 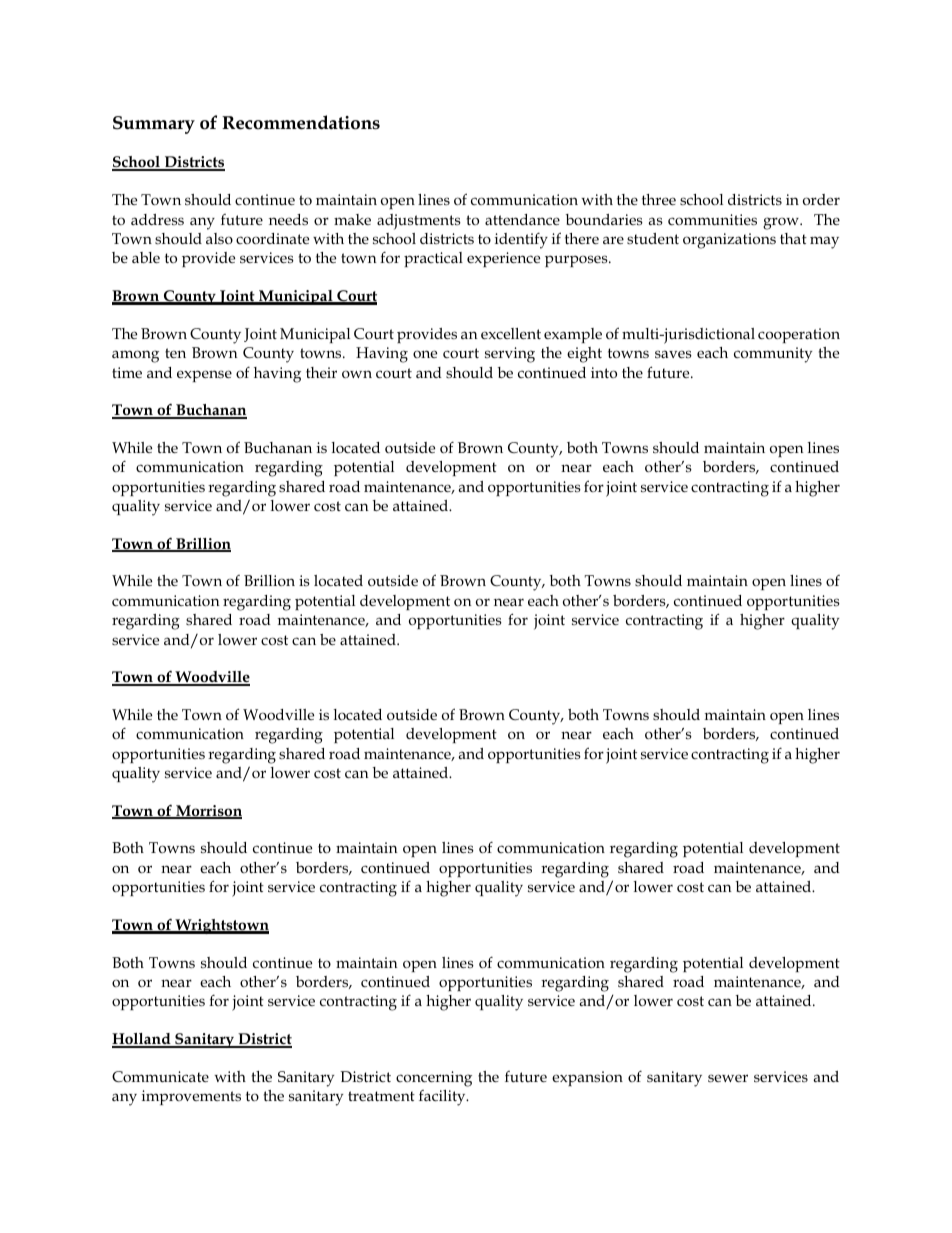 What do you see at coordinates (154, 125) in the screenshot?
I see `Summary` at bounding box center [154, 125].
